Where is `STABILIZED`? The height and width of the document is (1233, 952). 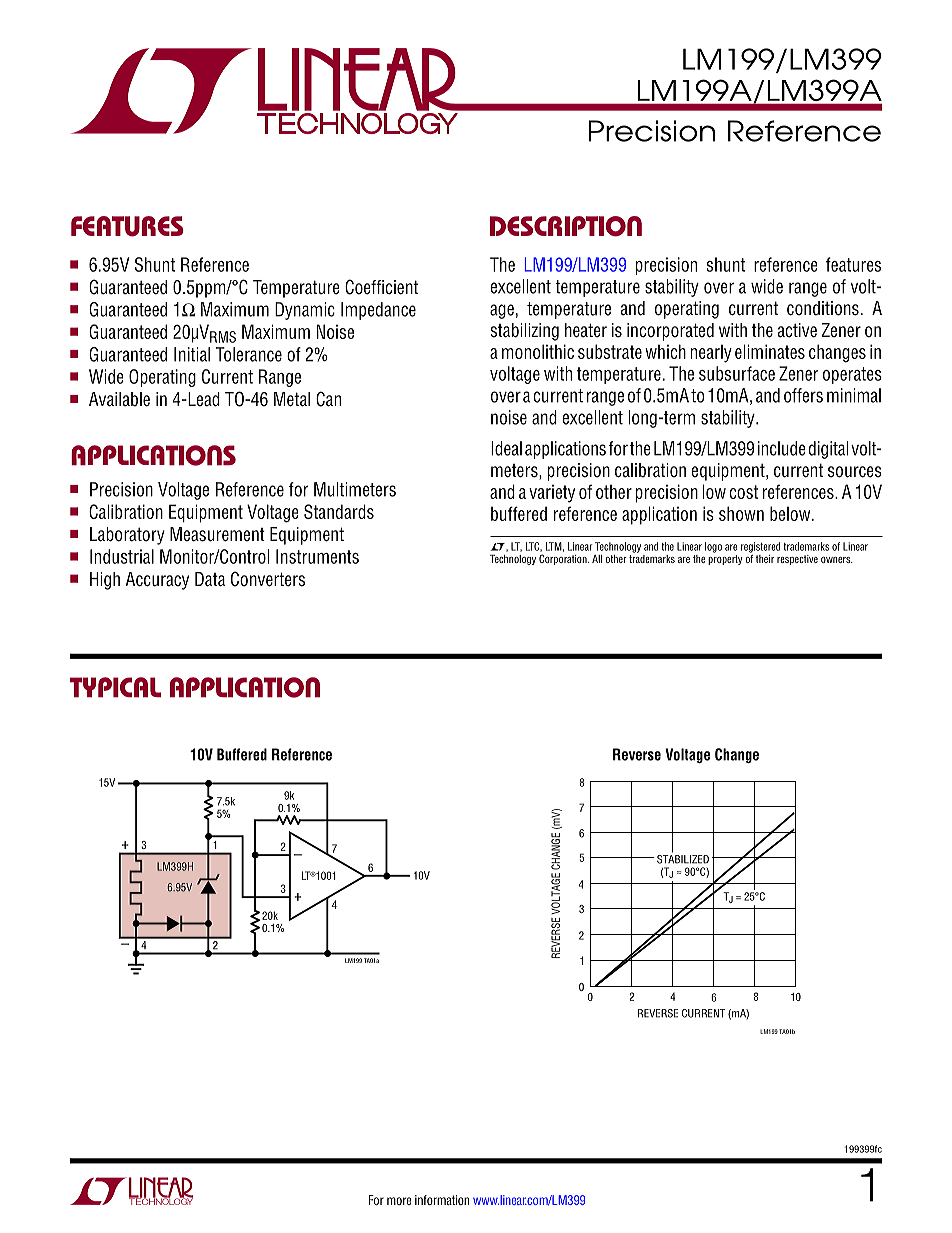
STABILIZED is located at coordinates (683, 858).
